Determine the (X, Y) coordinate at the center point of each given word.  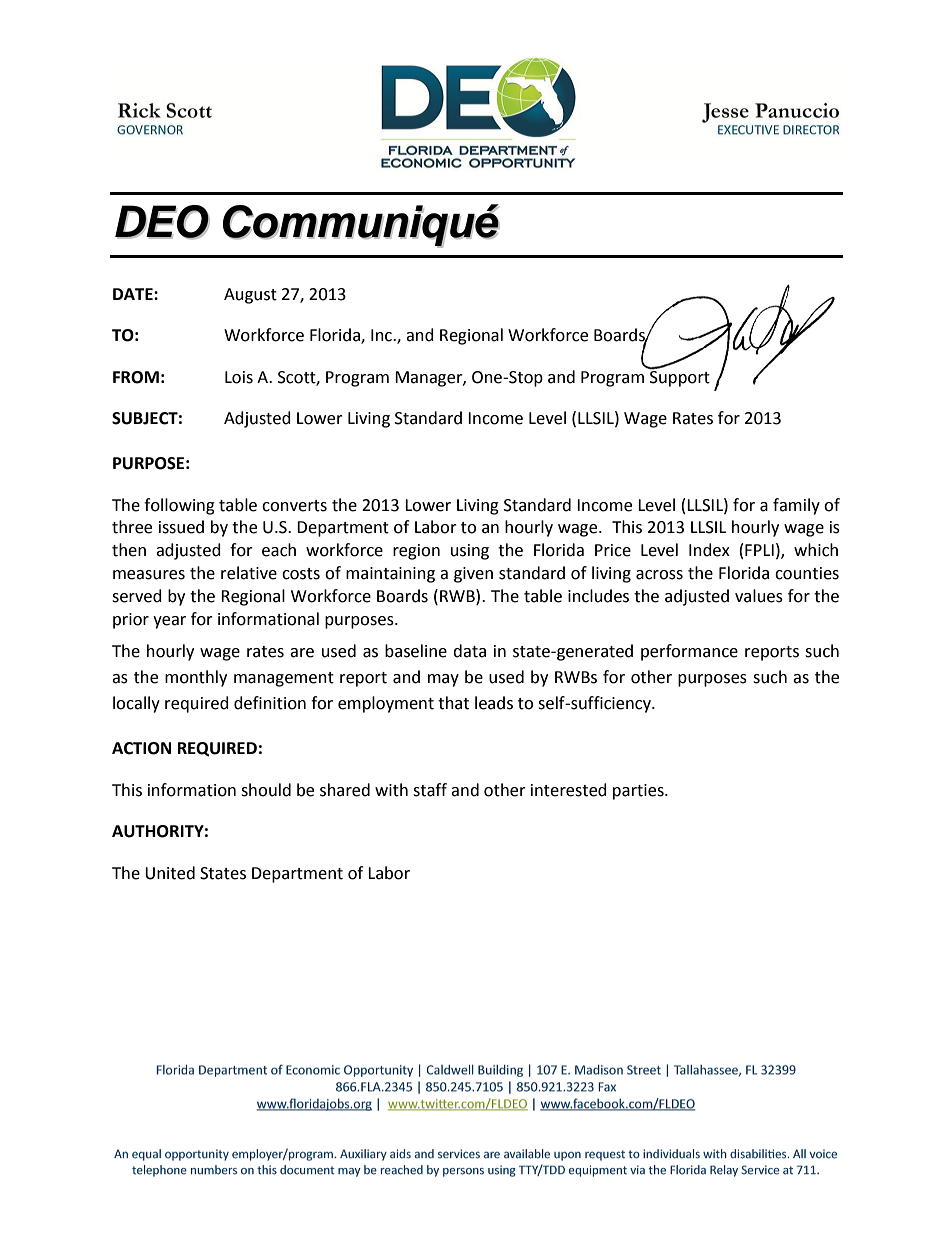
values (759, 596)
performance (689, 652)
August (250, 296)
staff (430, 790)
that (453, 703)
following (179, 506)
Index (709, 550)
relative (249, 573)
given (473, 575)
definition (270, 703)
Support (679, 377)
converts (294, 506)
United (170, 873)
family (796, 506)
